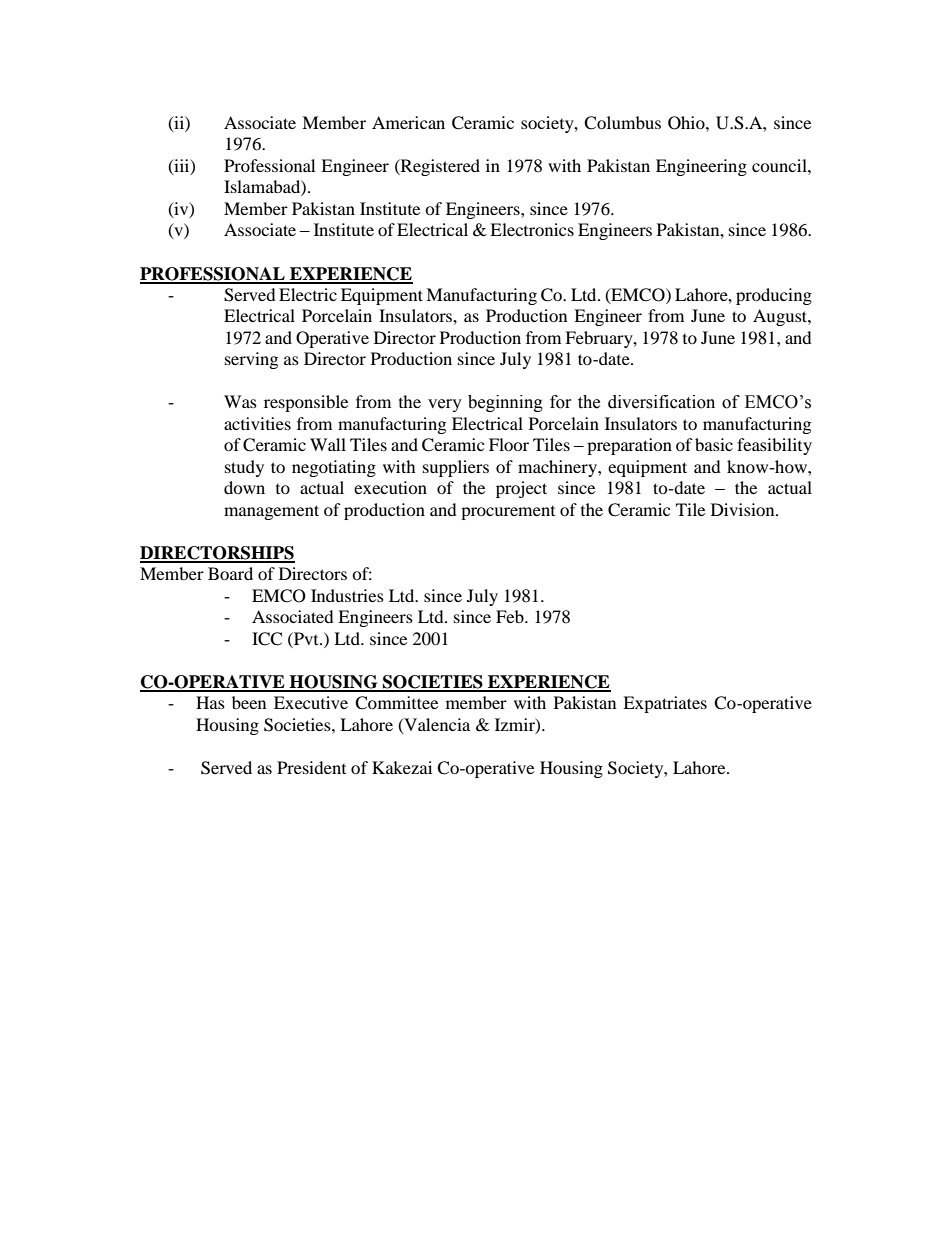 This screenshot has height=1233, width=952. Describe the element at coordinates (622, 123) in the screenshot. I see `Columbus` at that location.
